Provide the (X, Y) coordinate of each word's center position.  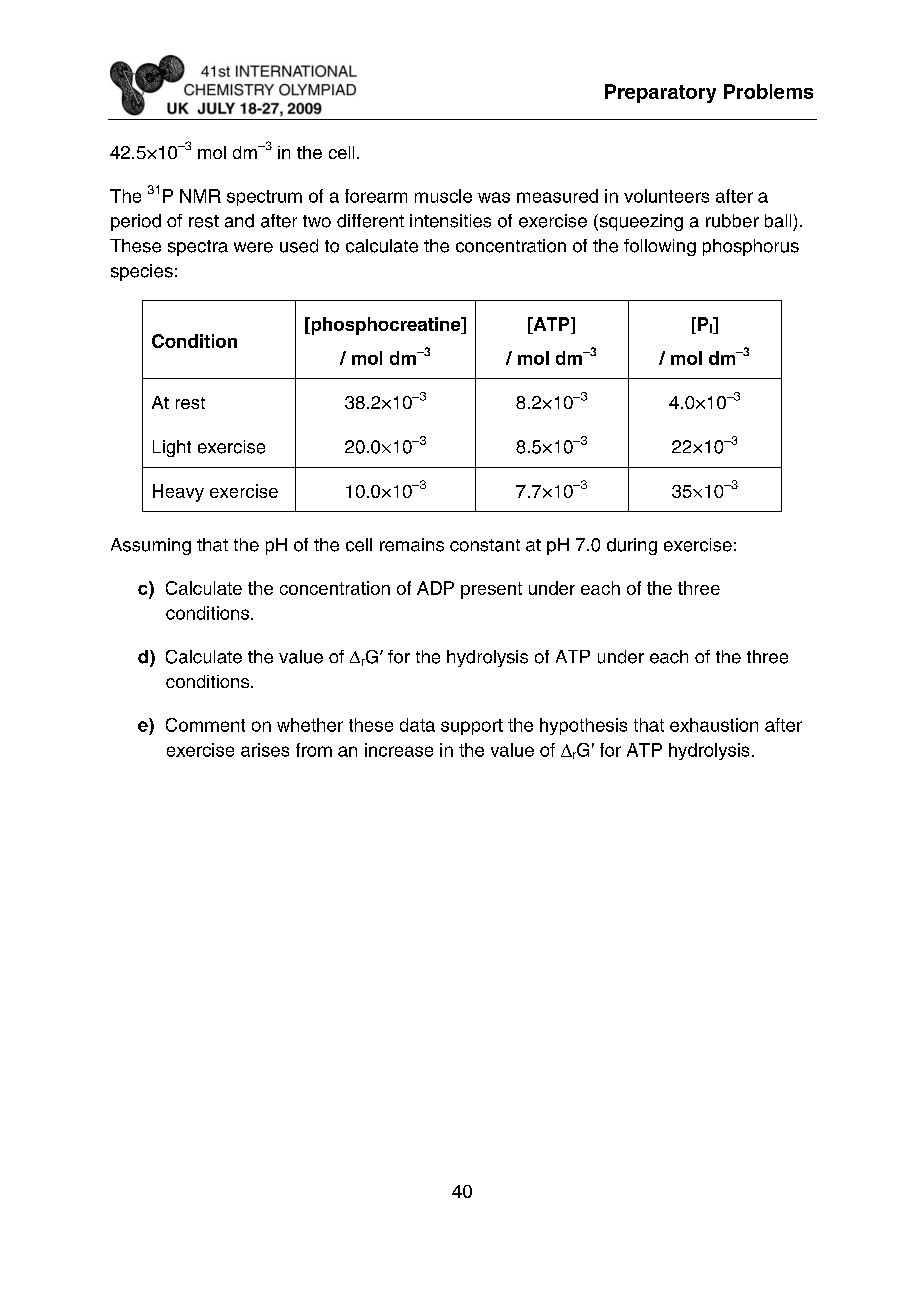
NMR (200, 196)
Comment (205, 725)
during (632, 546)
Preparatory (660, 93)
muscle (443, 196)
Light (172, 448)
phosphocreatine (386, 326)
